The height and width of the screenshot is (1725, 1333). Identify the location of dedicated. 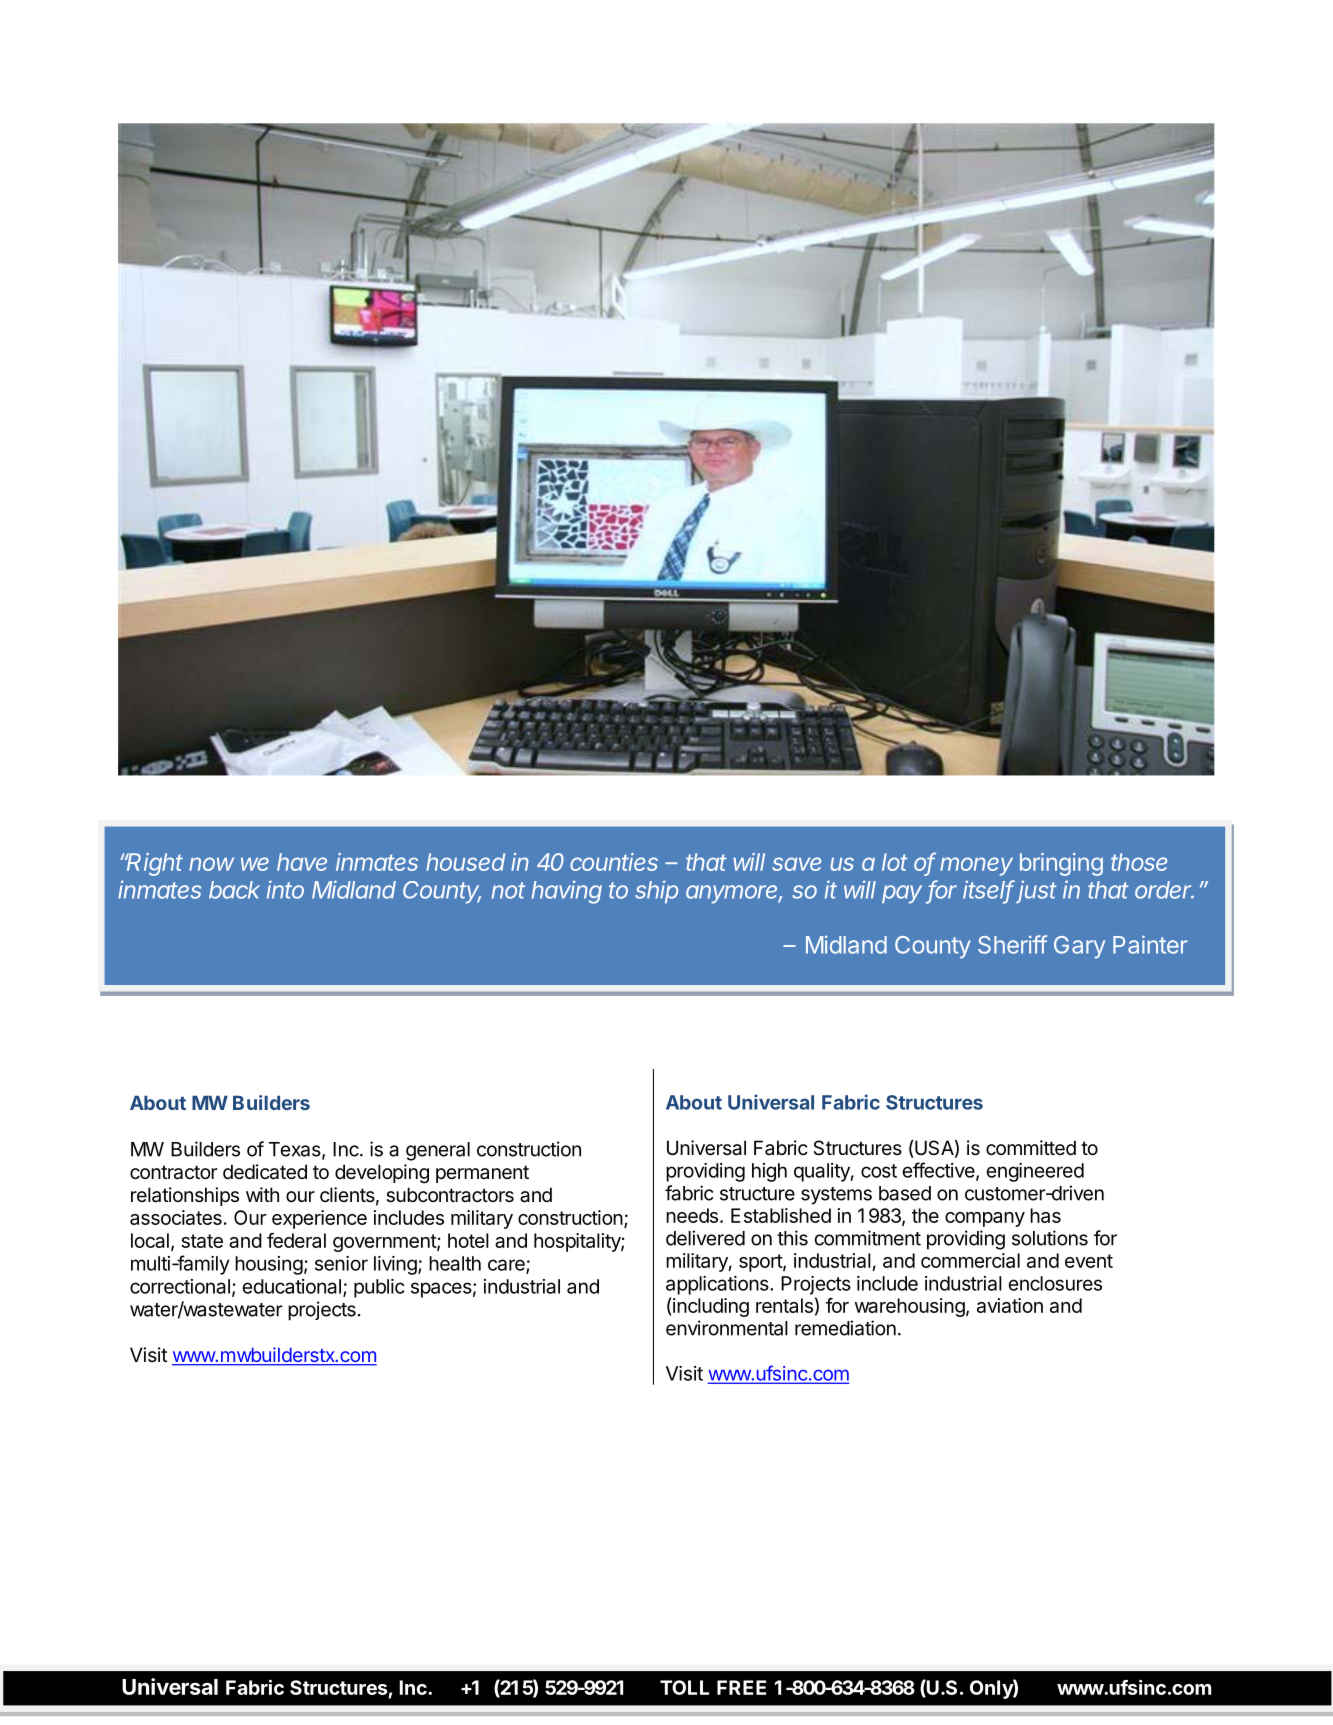
(265, 1172).
